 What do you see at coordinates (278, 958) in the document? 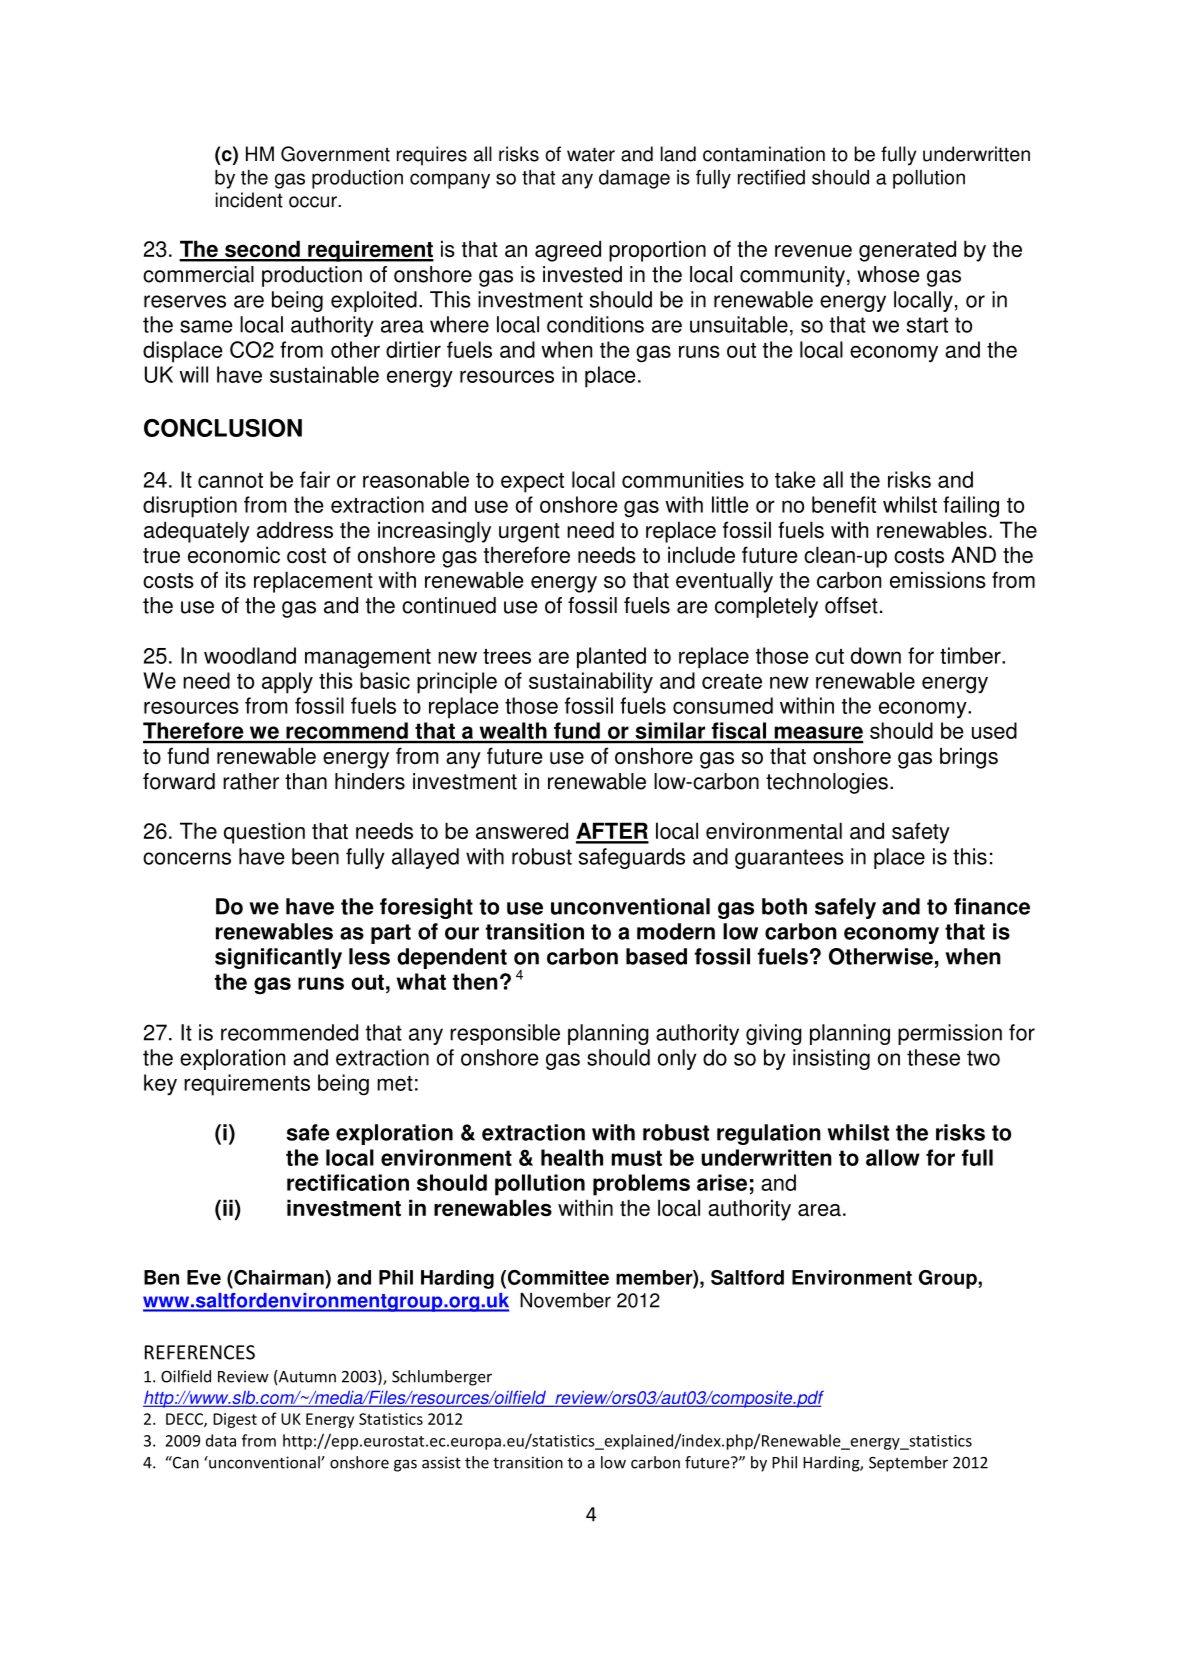
I see `significantly` at bounding box center [278, 958].
